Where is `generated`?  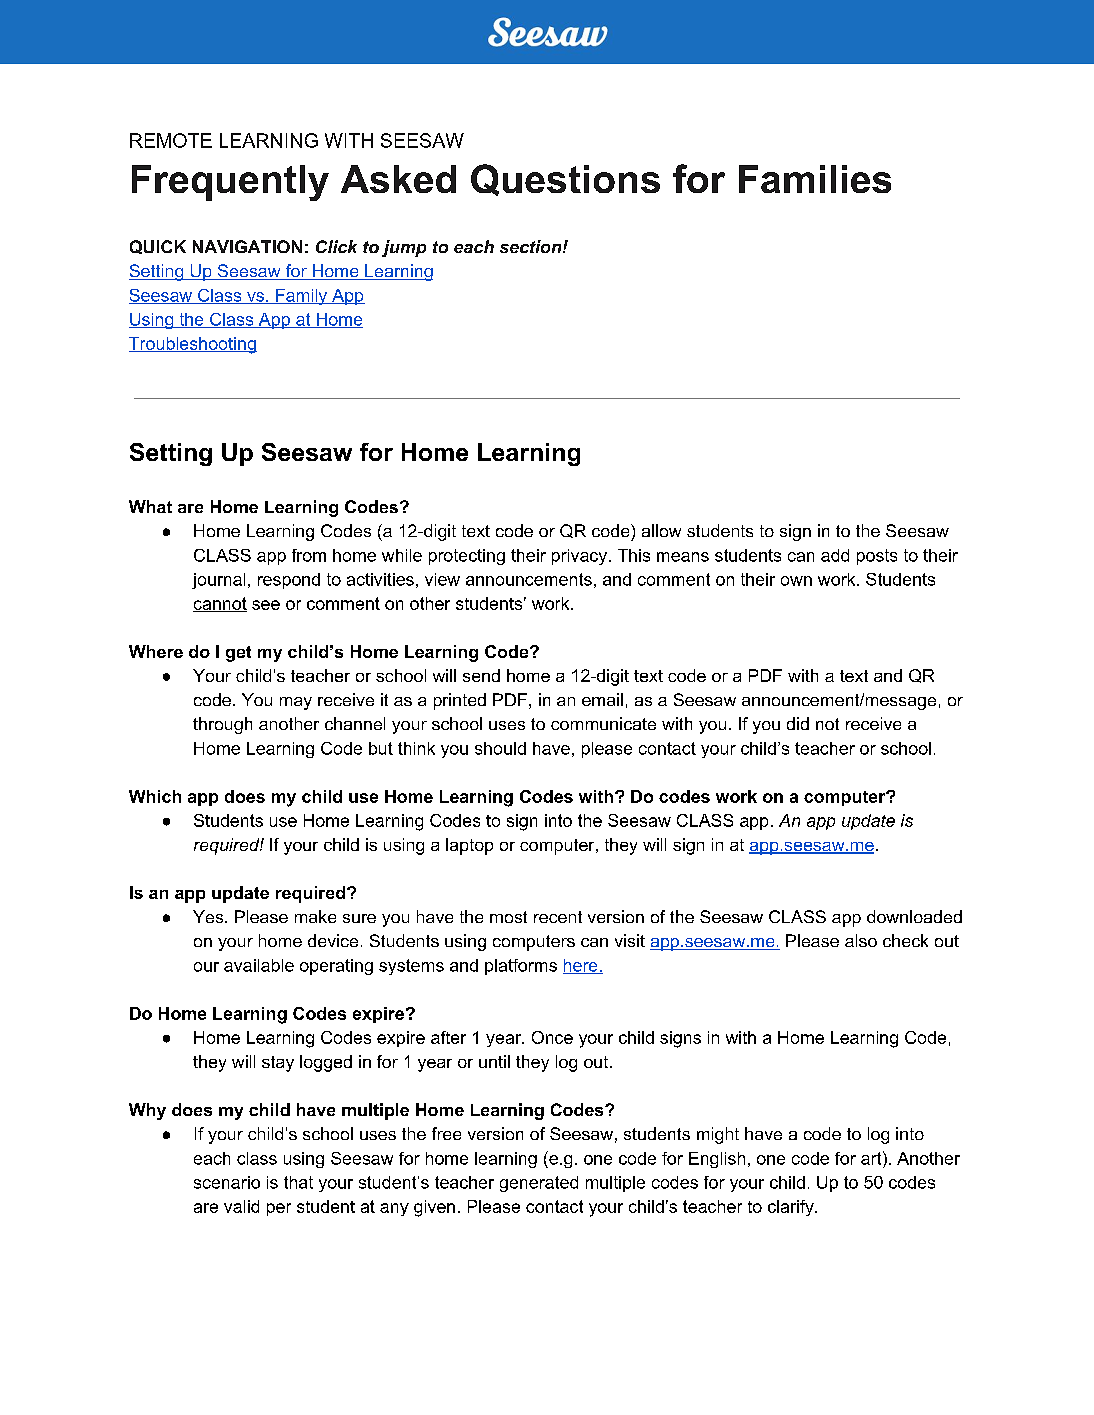 generated is located at coordinates (539, 1184).
